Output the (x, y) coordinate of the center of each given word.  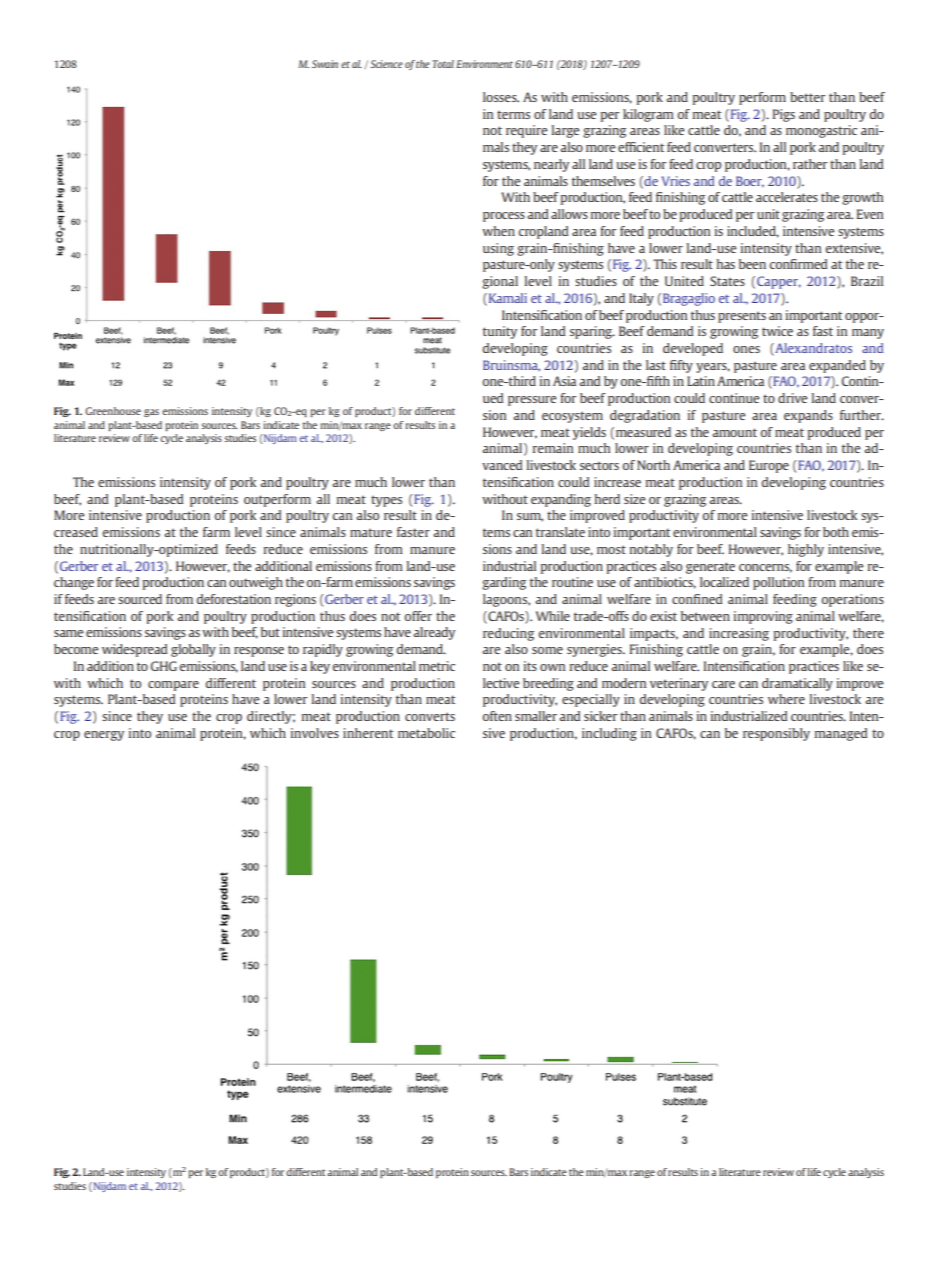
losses (501, 97)
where (786, 699)
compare (173, 686)
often (497, 716)
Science (386, 64)
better (807, 97)
